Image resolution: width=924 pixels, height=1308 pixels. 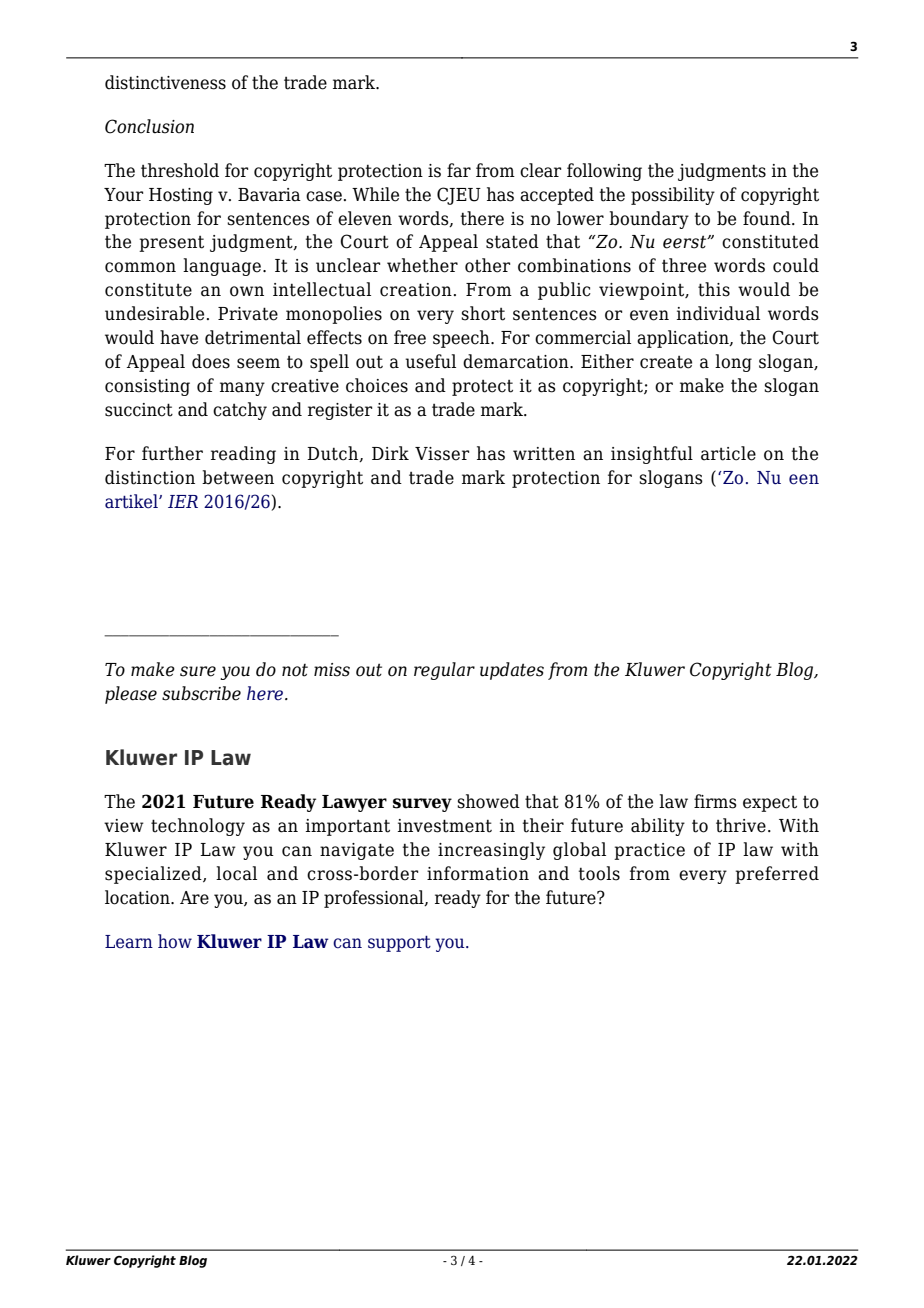 What do you see at coordinates (165, 82) in the image?
I see `distinctiveness` at bounding box center [165, 82].
